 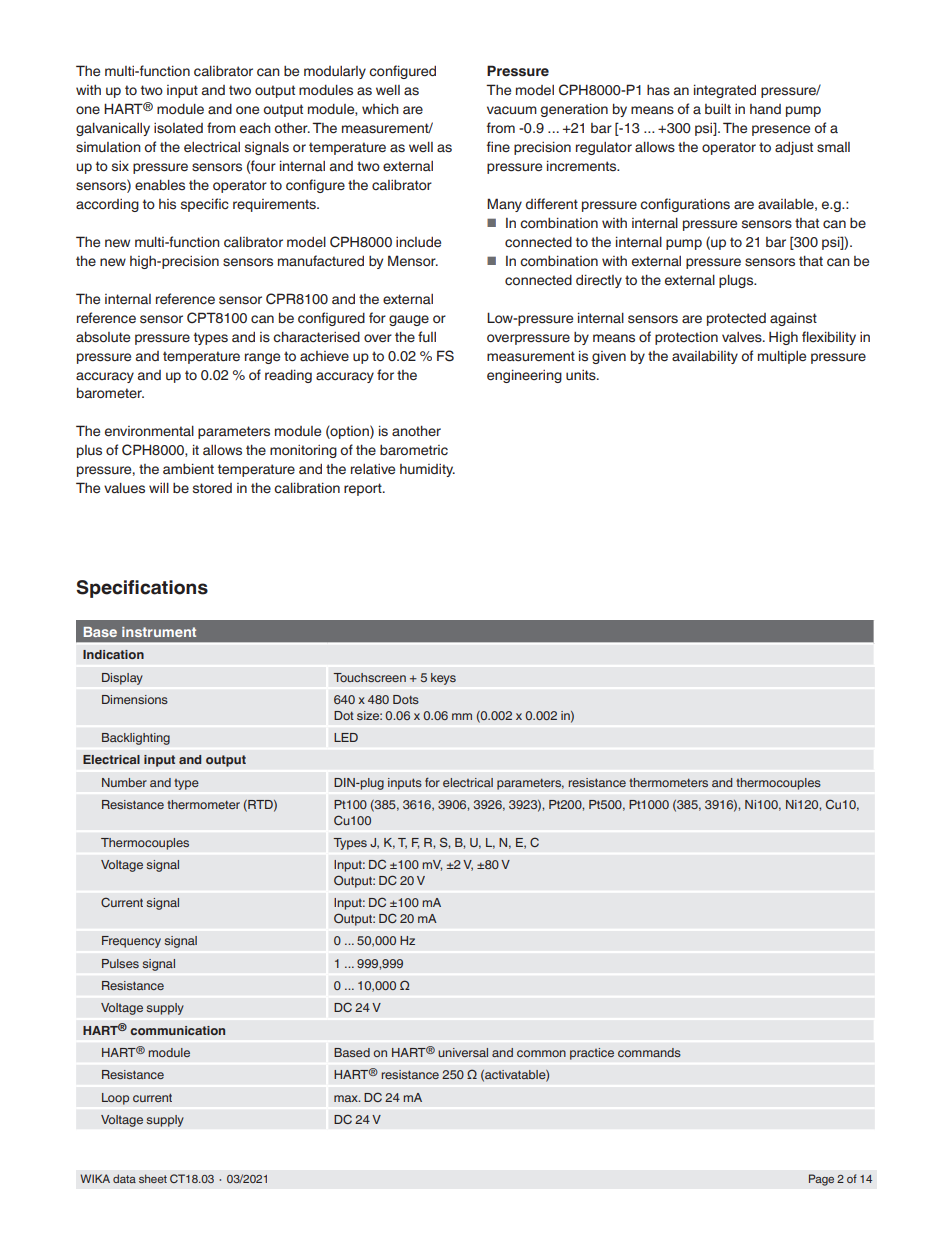 What do you see at coordinates (541, 1053) in the screenshot?
I see `common` at bounding box center [541, 1053].
